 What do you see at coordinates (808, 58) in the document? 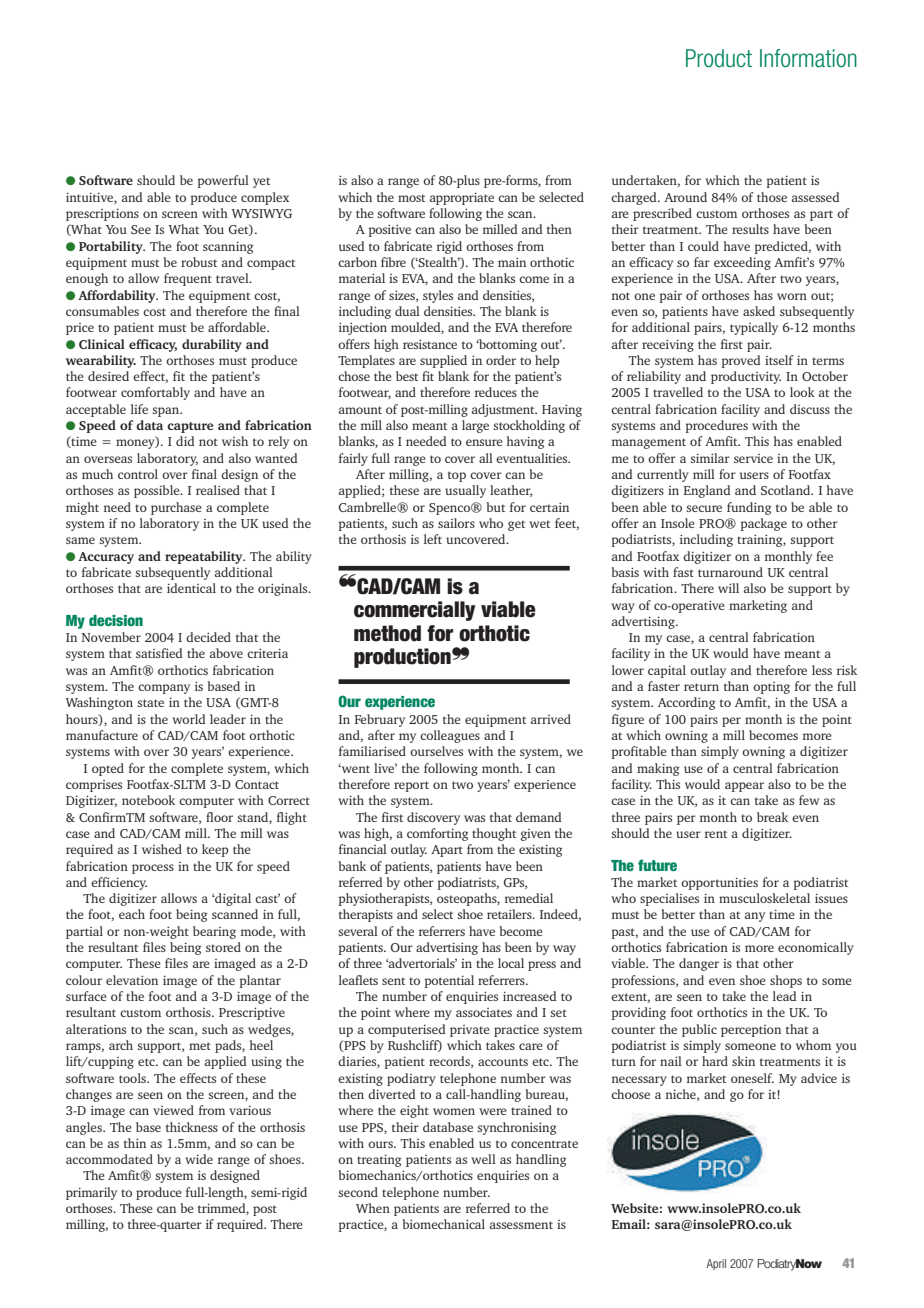
I see `Information` at bounding box center [808, 58].
